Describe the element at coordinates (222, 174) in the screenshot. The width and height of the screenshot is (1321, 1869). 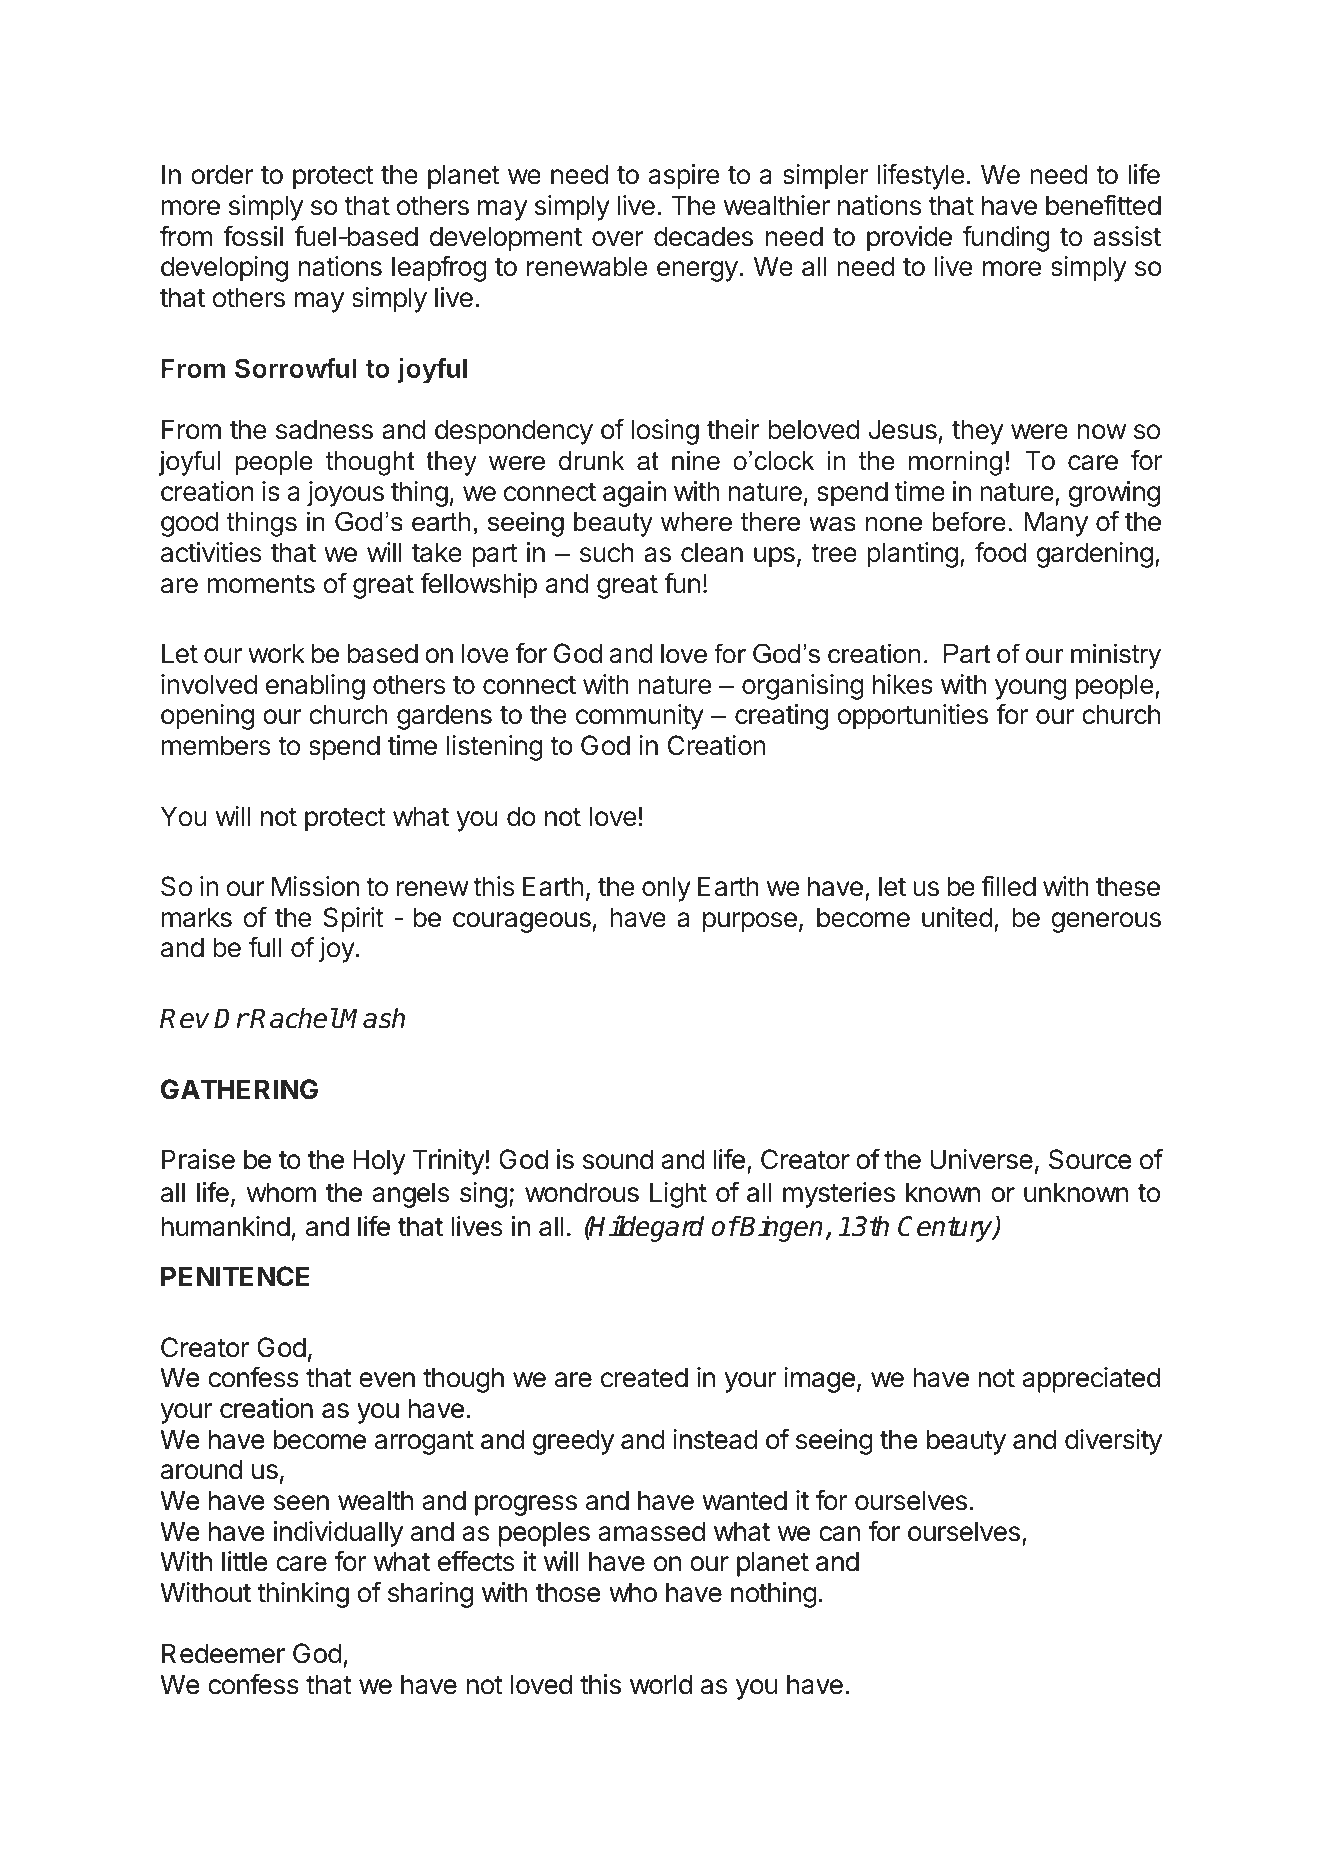
I see `order` at that location.
